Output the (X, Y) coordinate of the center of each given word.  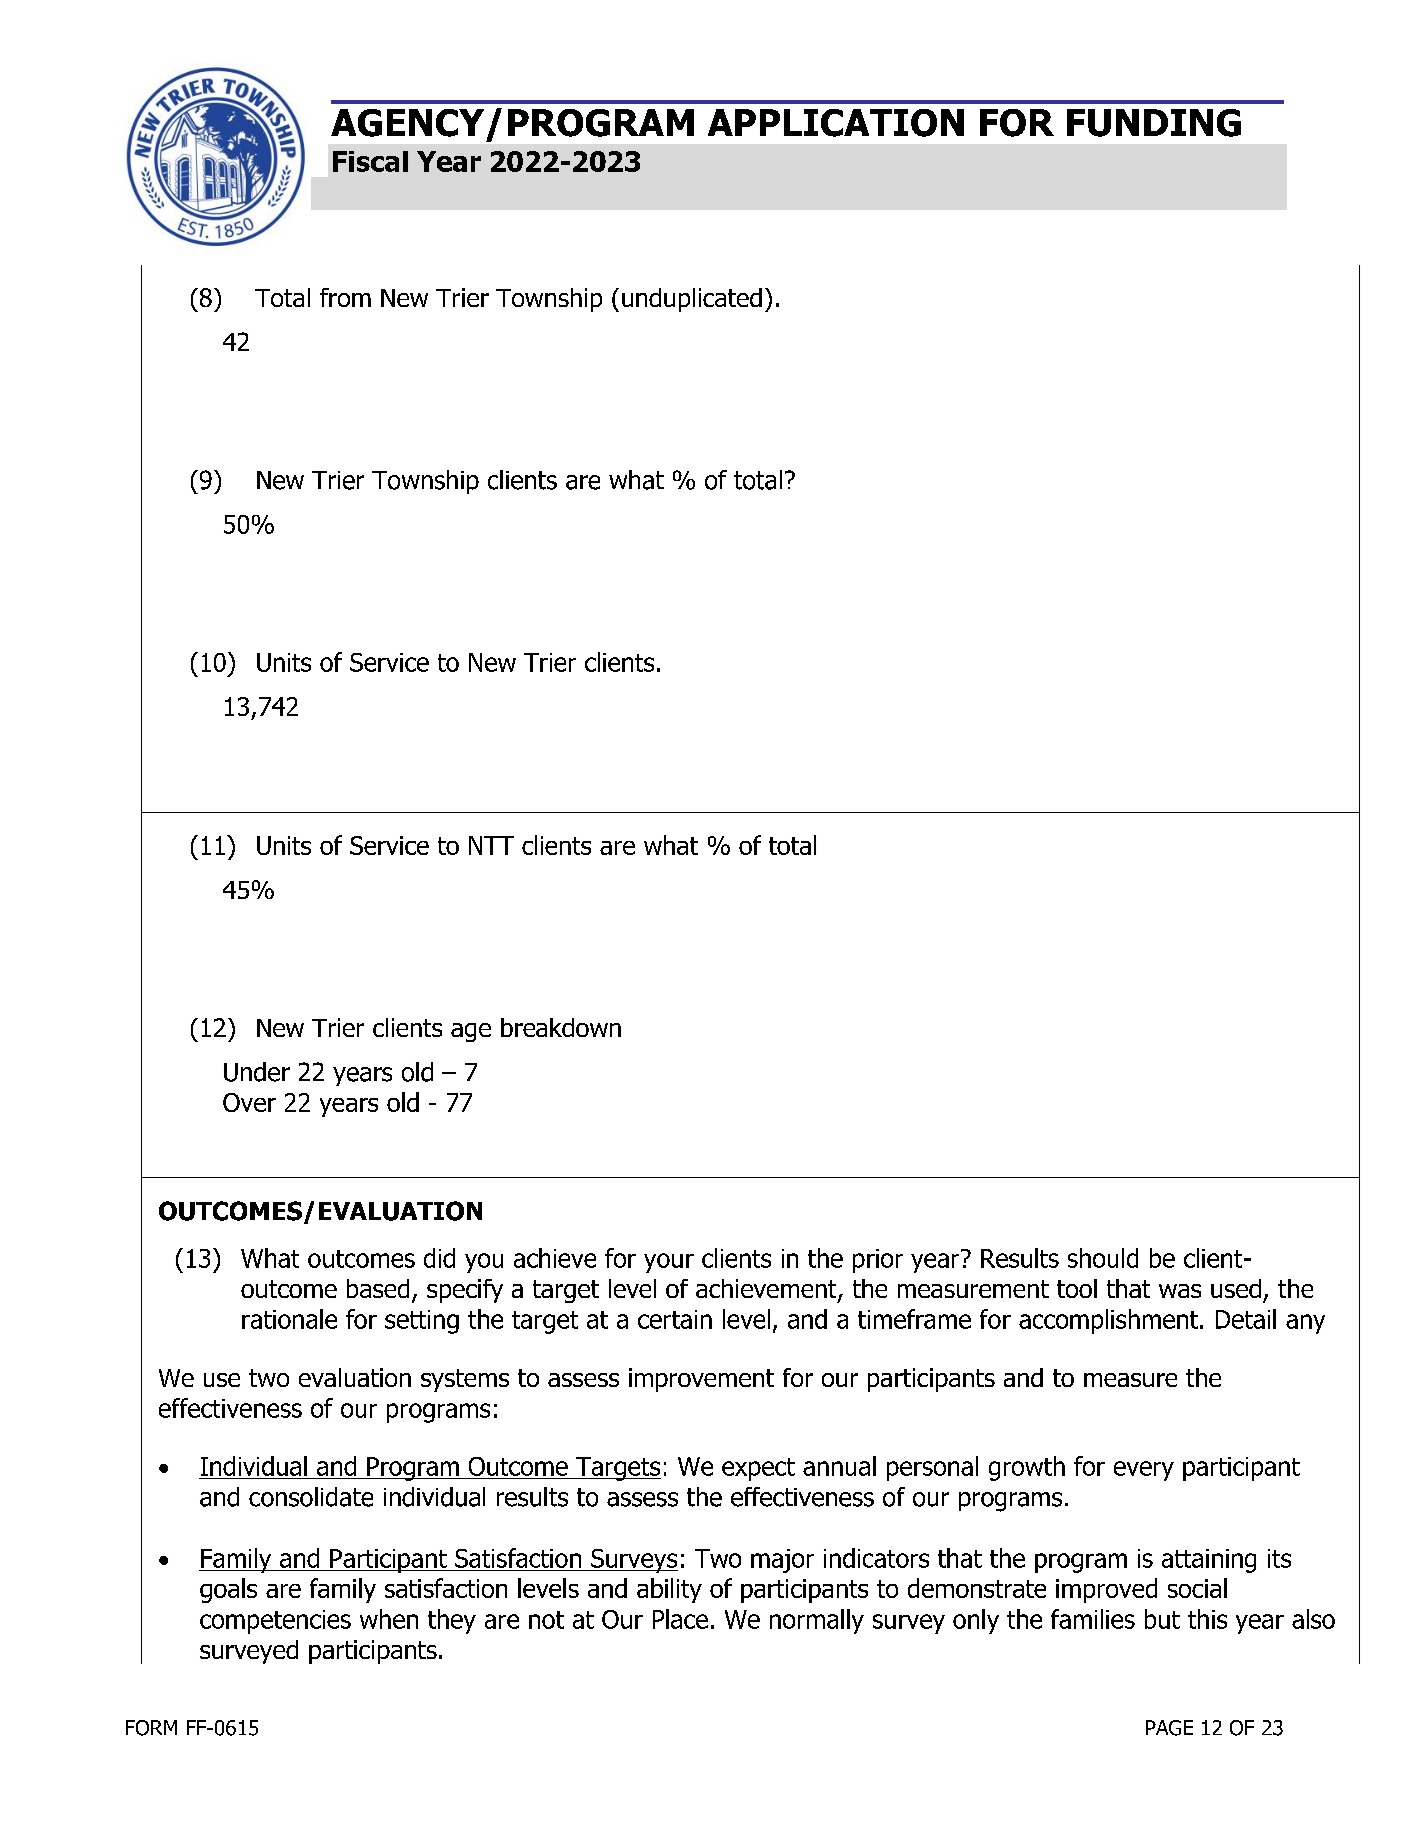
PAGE (1169, 1728)
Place (680, 1619)
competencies (275, 1622)
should (1103, 1258)
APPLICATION (836, 123)
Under (257, 1072)
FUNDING (1154, 123)
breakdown (561, 1027)
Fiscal (370, 161)
